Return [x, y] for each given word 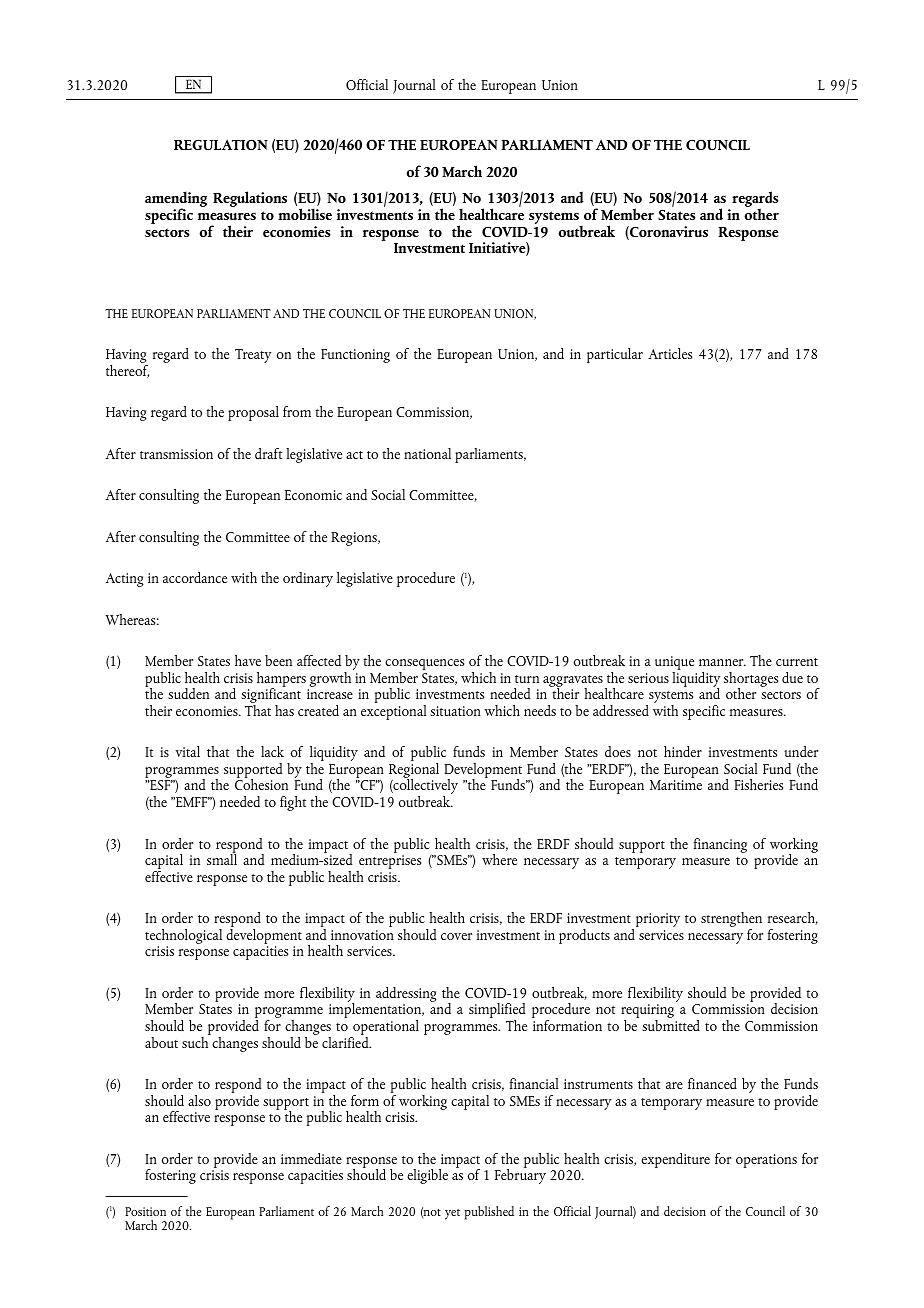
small [222, 858]
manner [722, 662]
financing [720, 845]
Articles [670, 353]
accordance [195, 577]
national [427, 453]
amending [176, 200]
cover [456, 936]
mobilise [305, 214]
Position [145, 1211]
